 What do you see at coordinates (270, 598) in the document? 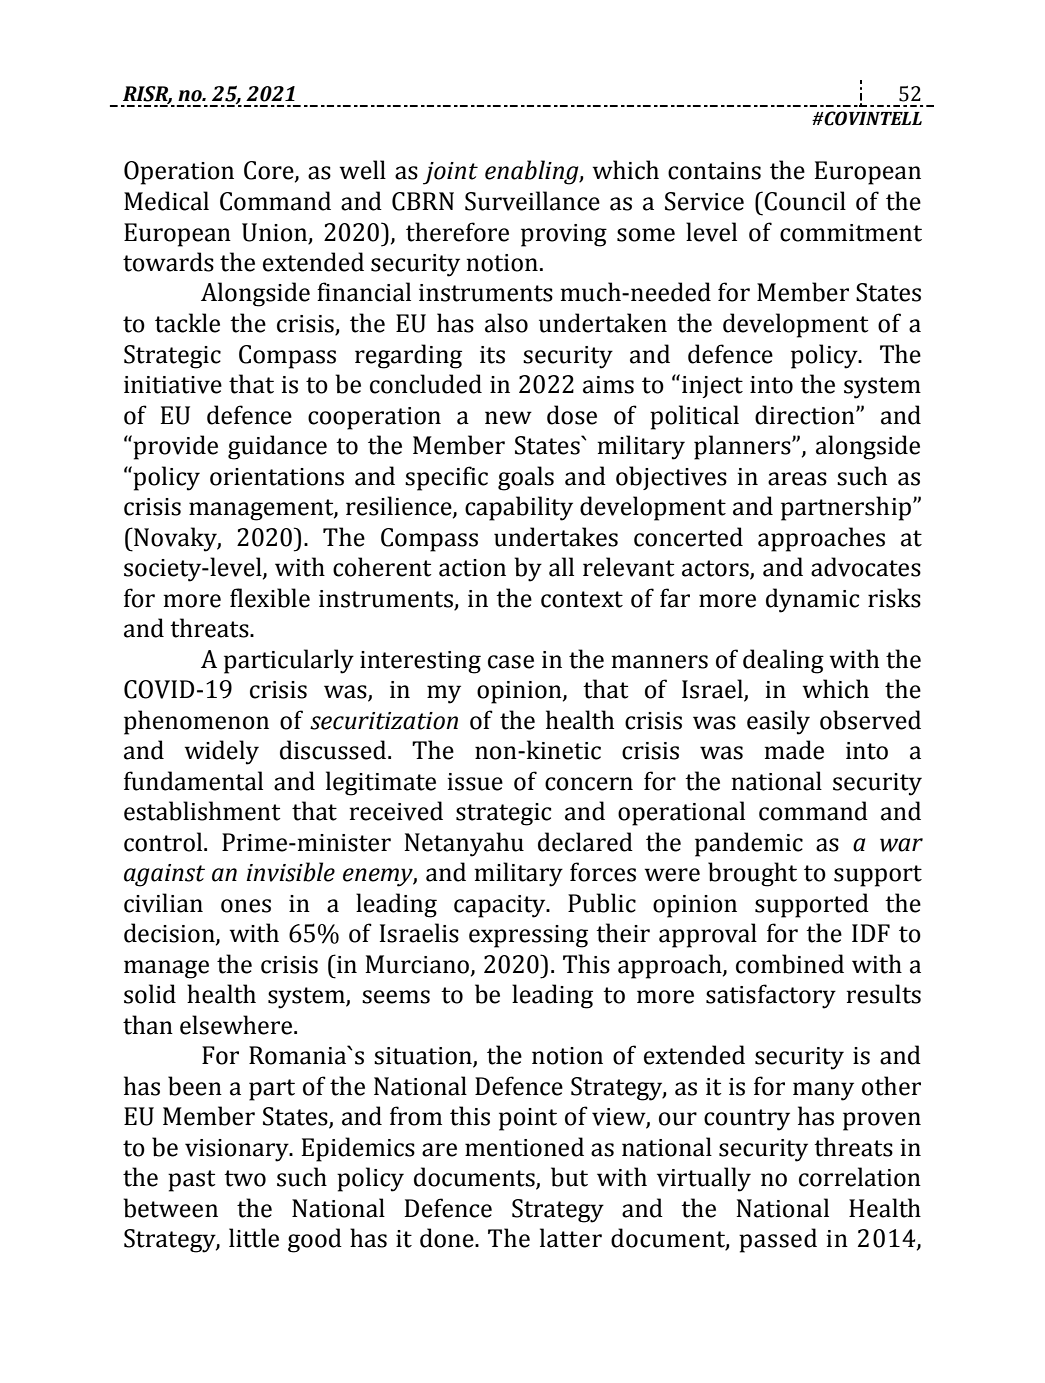
I see `flexible` at bounding box center [270, 598].
